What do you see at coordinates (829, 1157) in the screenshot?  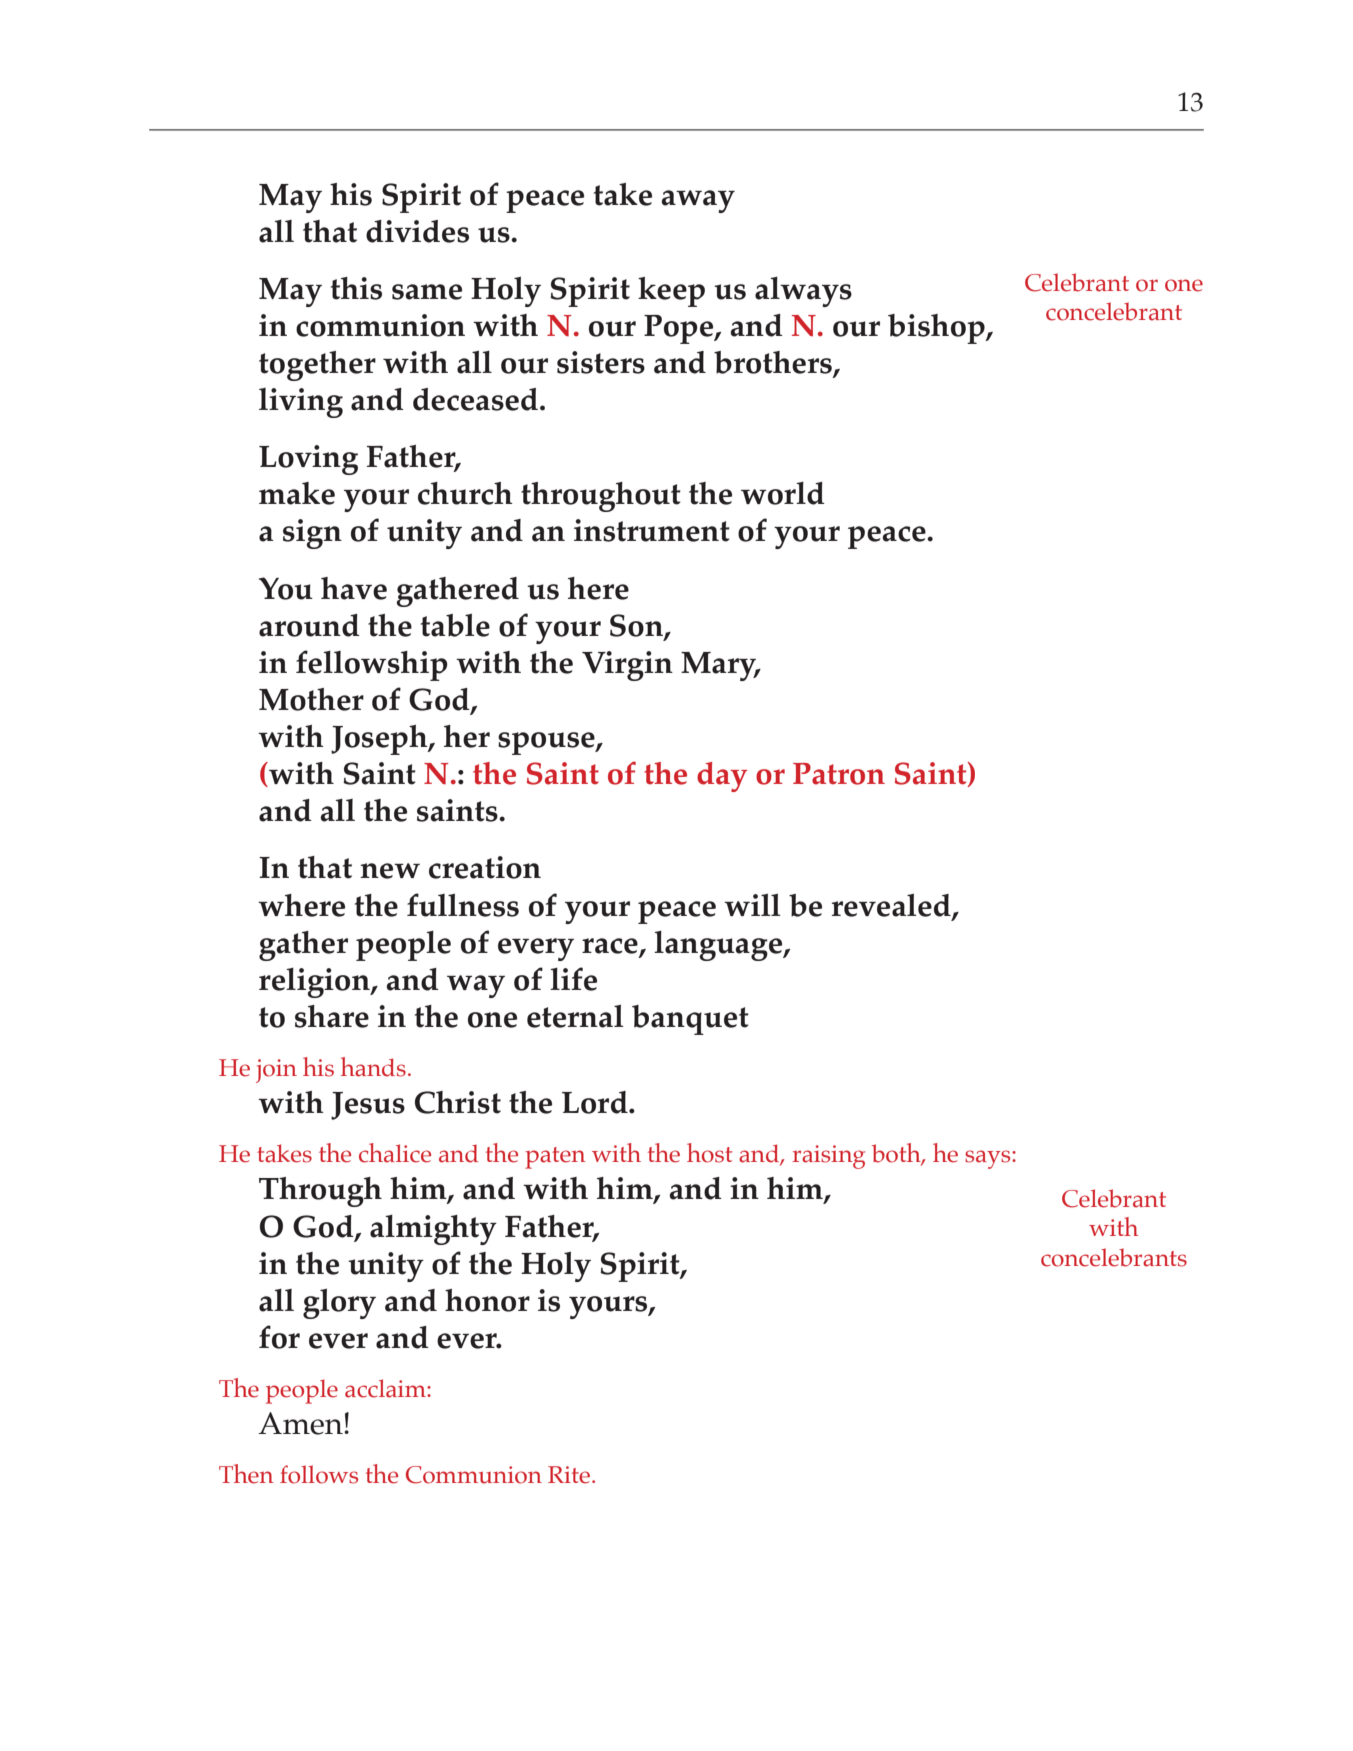 I see `raising` at bounding box center [829, 1157].
